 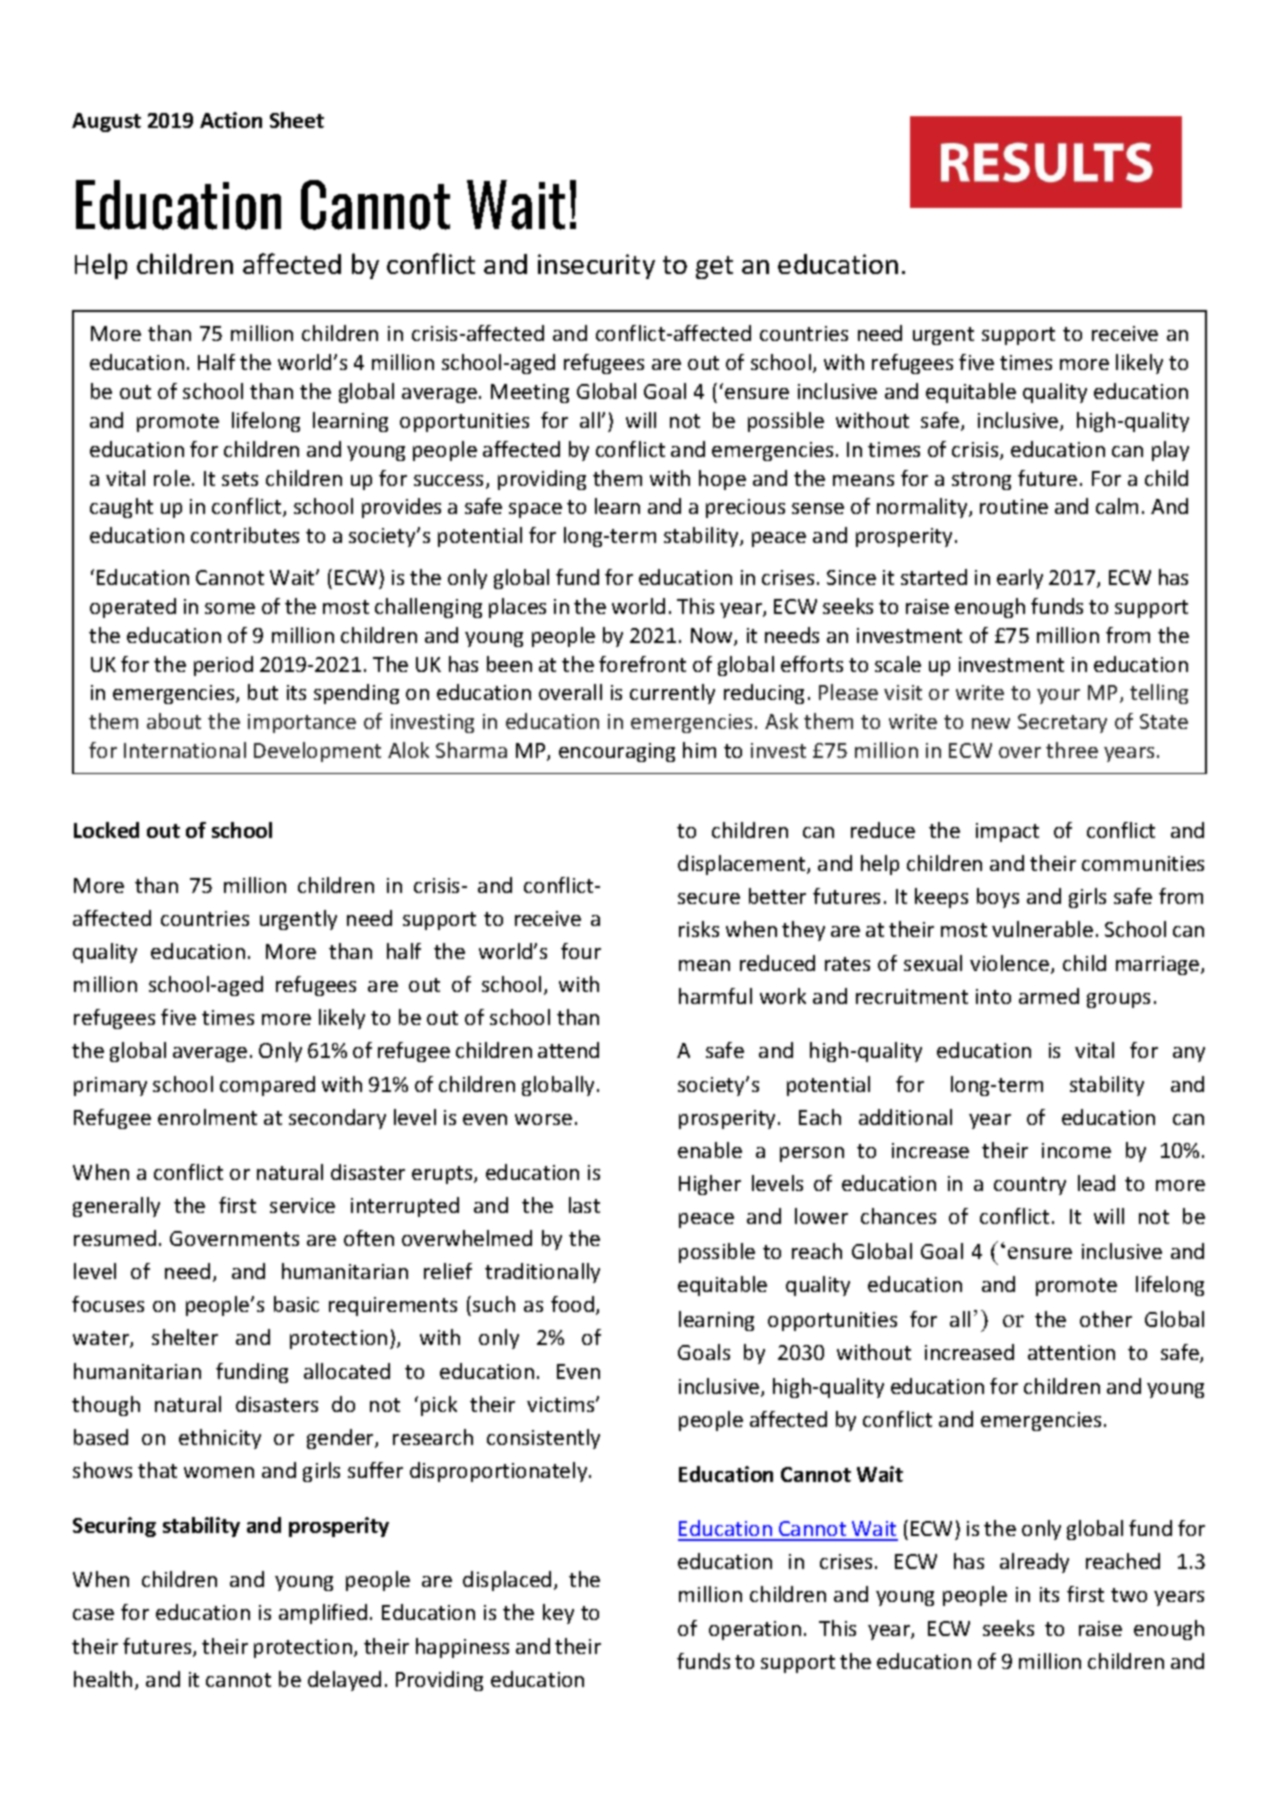 What do you see at coordinates (323, 1614) in the screenshot?
I see `amplified` at bounding box center [323, 1614].
